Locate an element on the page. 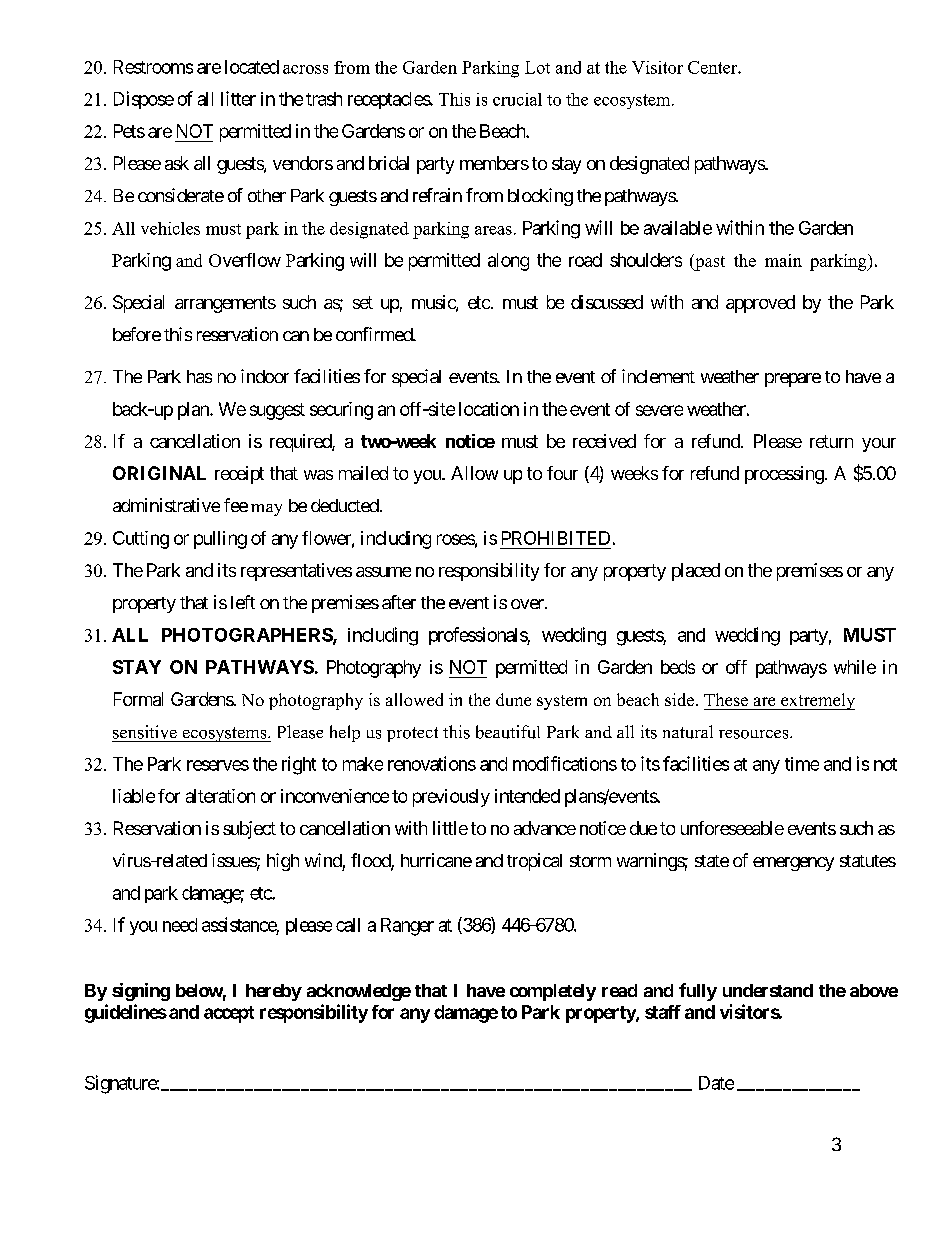  accept is located at coordinates (229, 1014).
